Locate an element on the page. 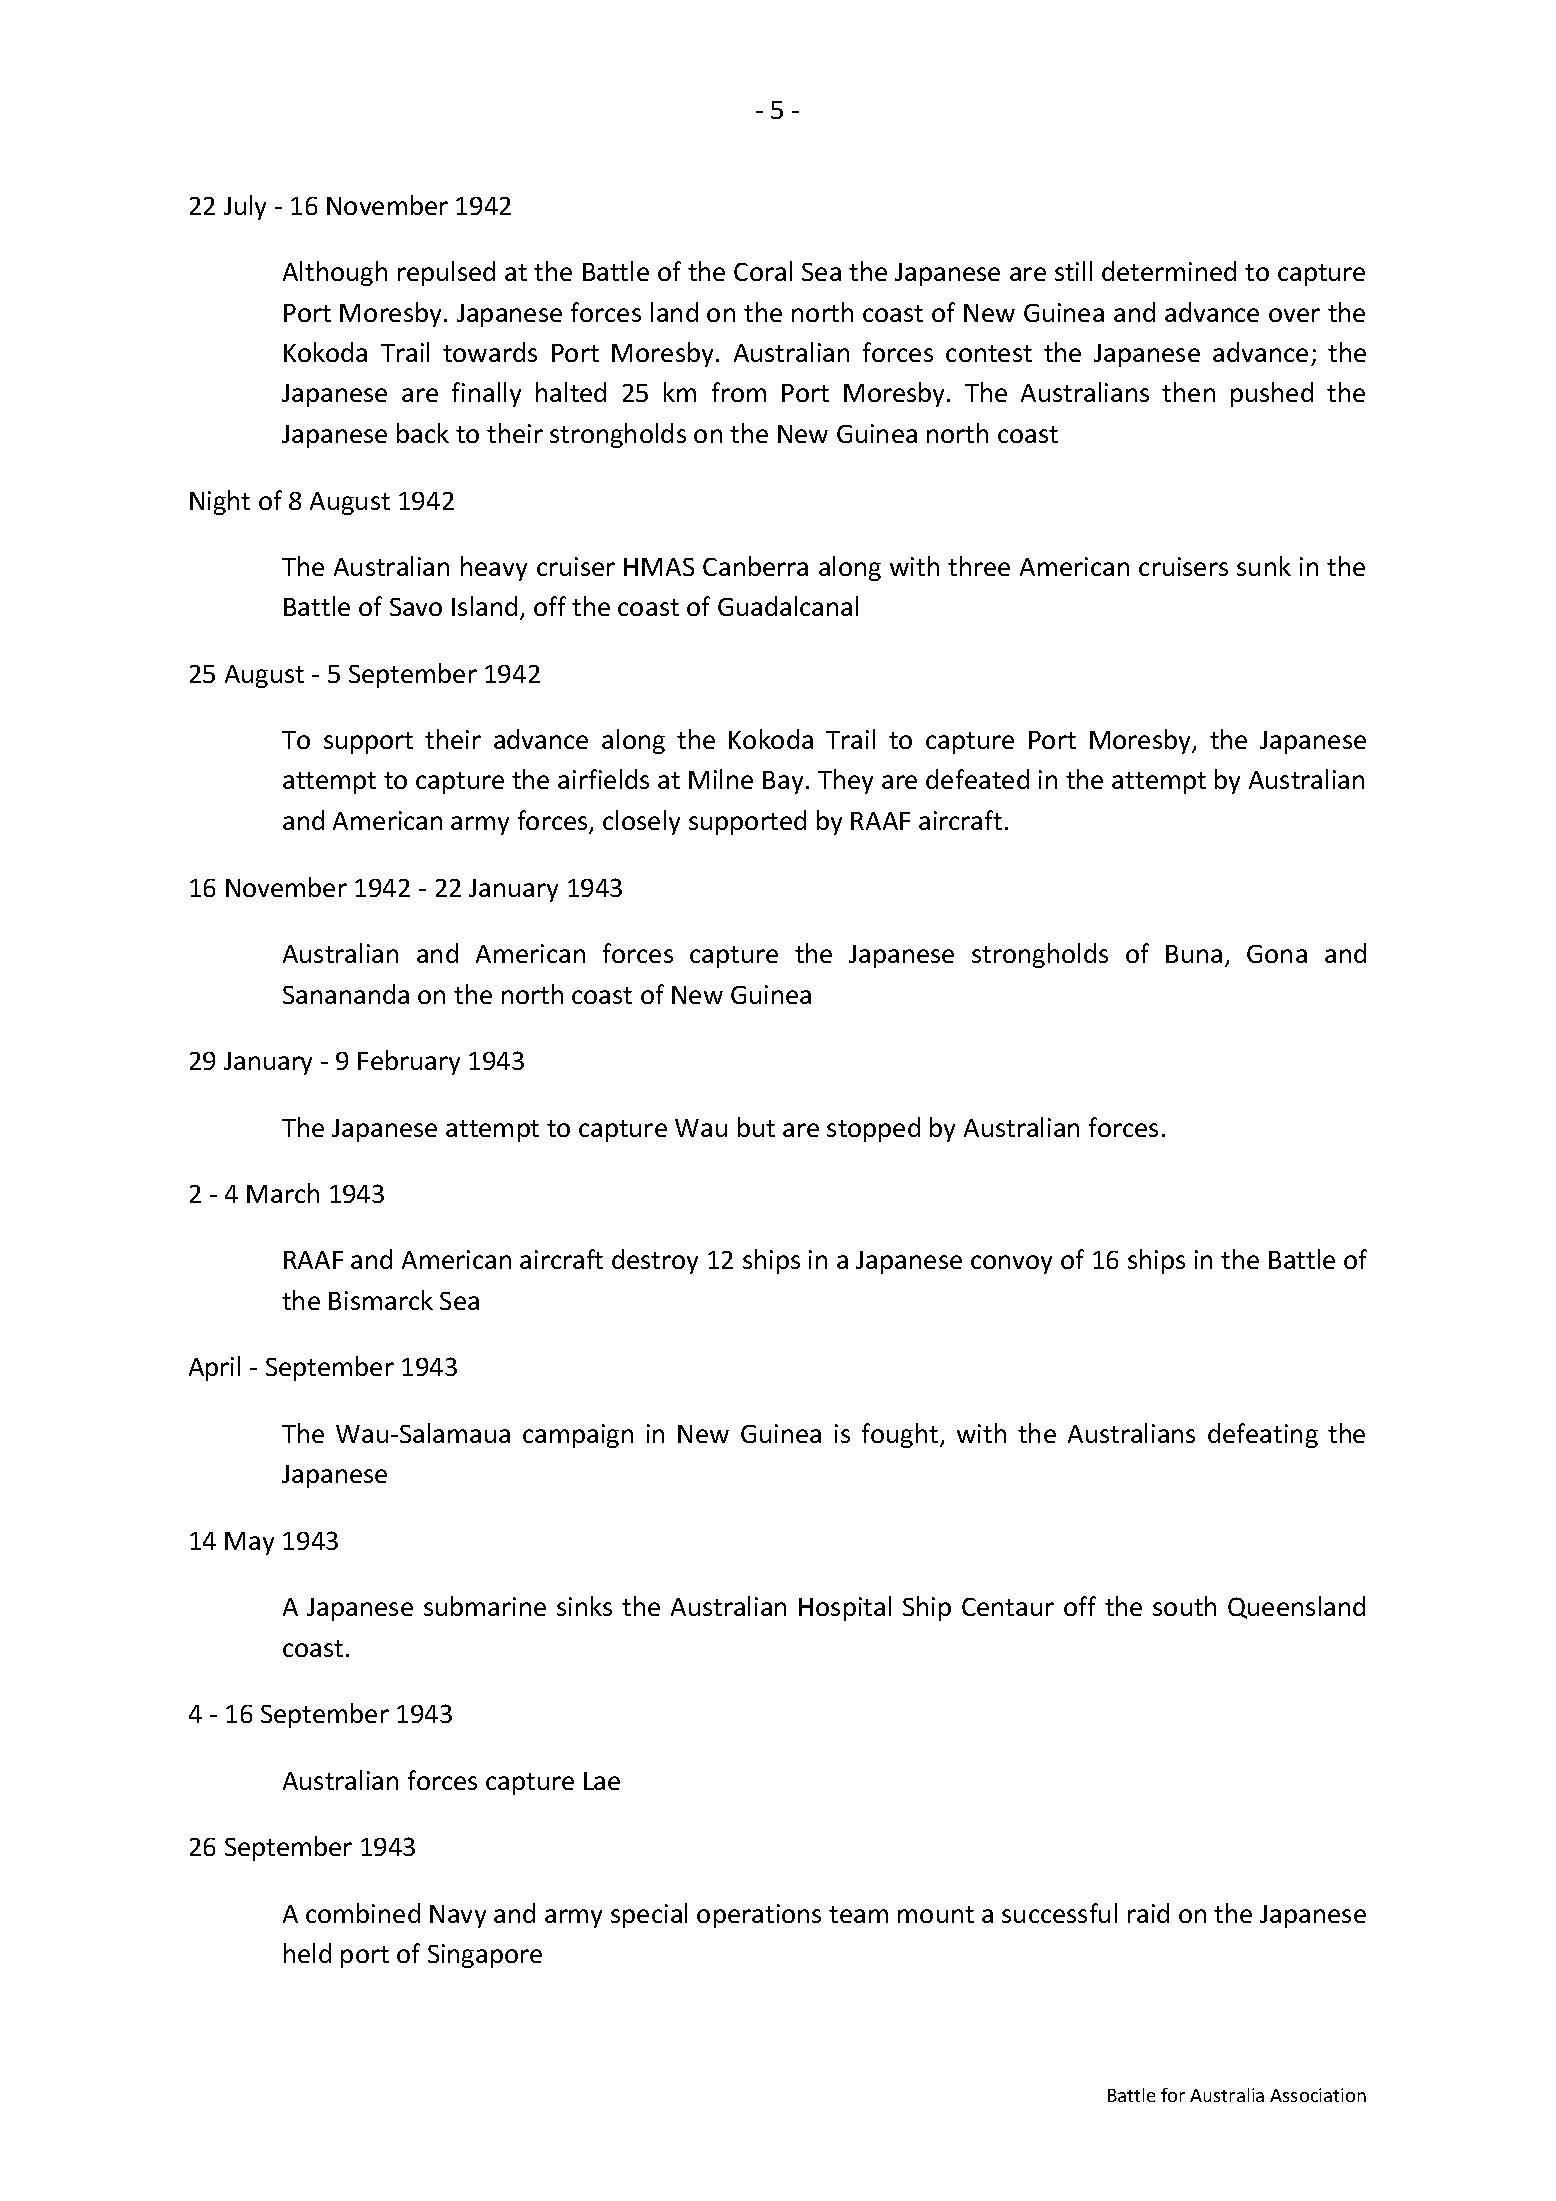 The image size is (1556, 2201). Although is located at coordinates (335, 273).
